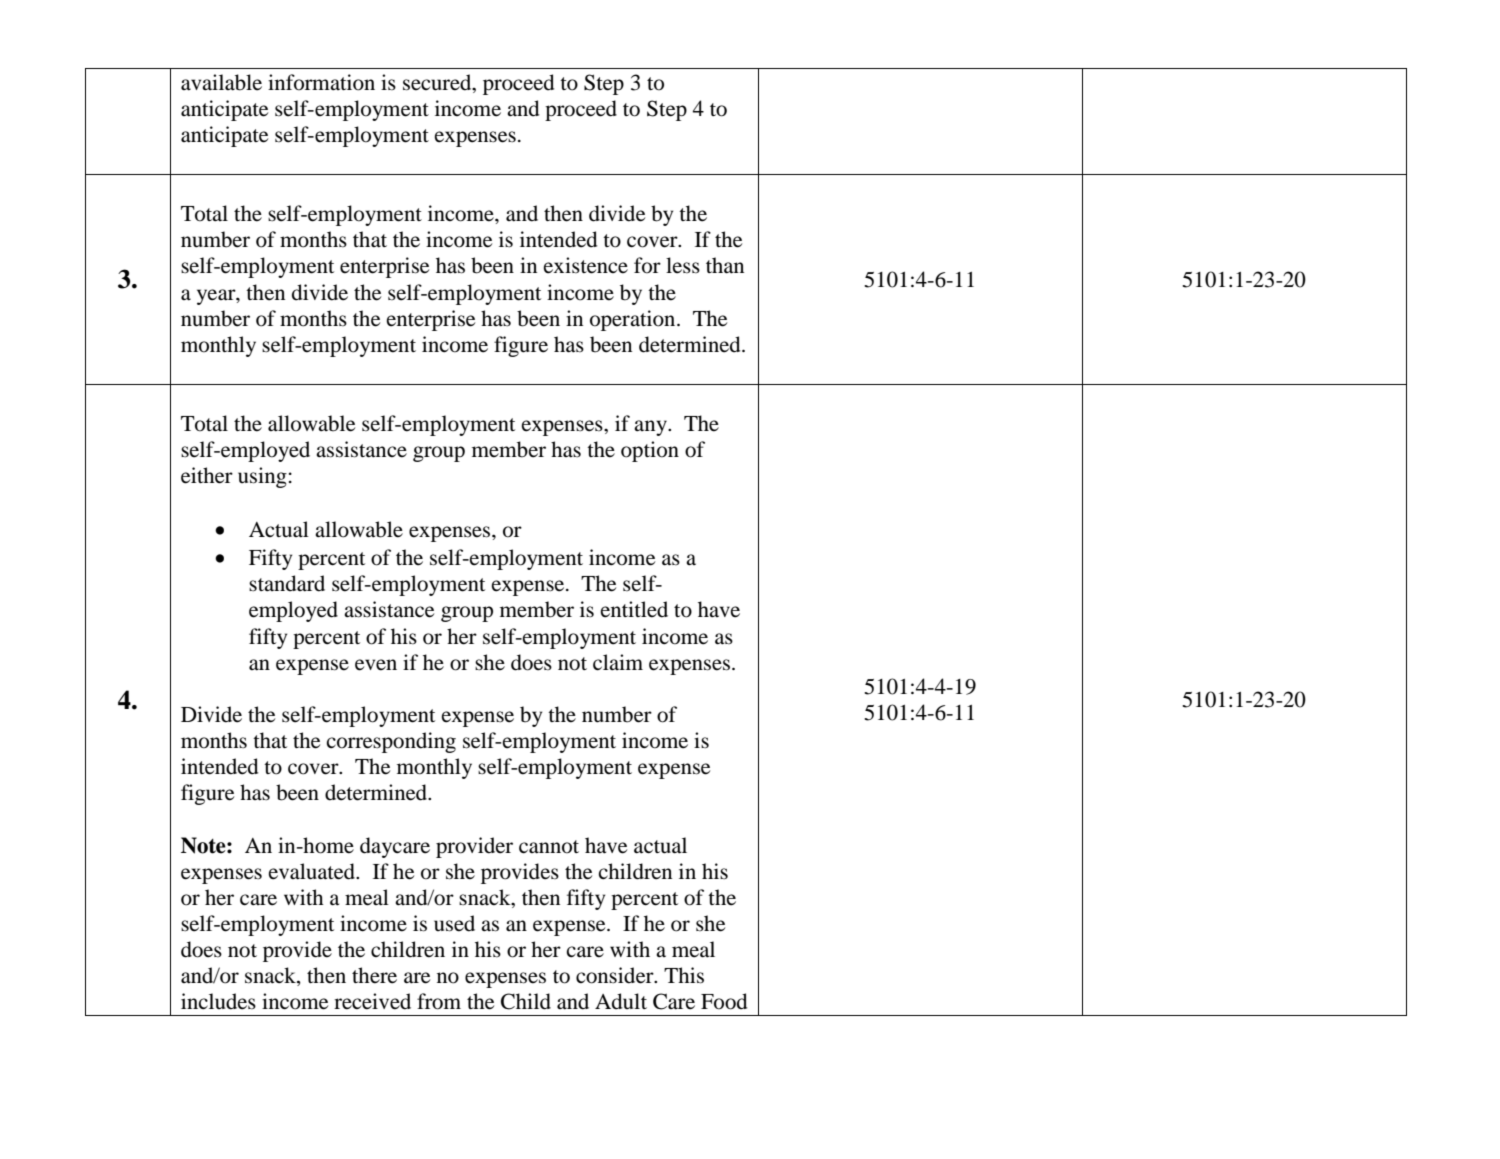 The image size is (1500, 1159). I want to click on existence, so click(585, 265).
